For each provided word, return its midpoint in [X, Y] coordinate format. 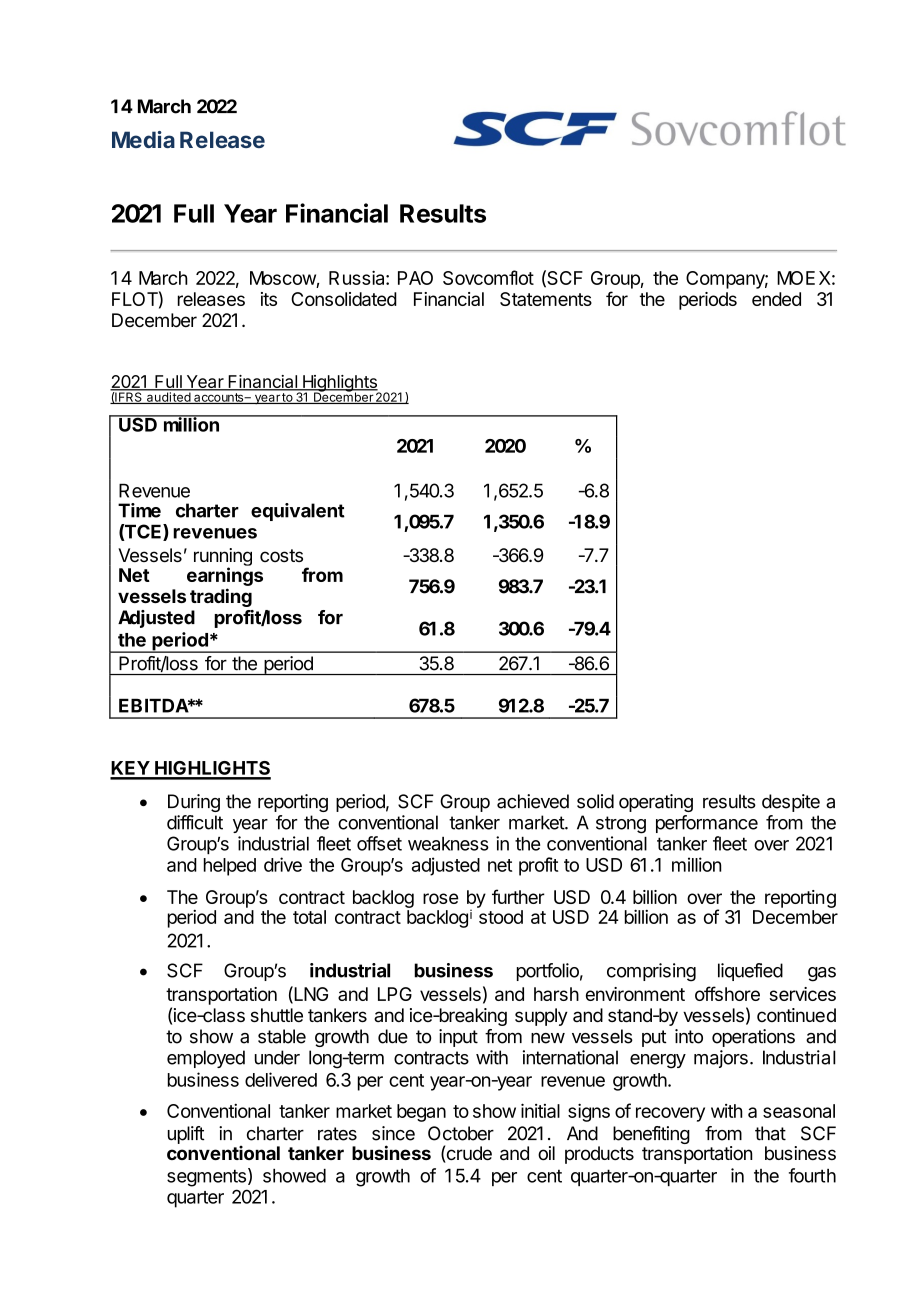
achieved [533, 801]
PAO [415, 278]
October [461, 1133]
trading [221, 597]
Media [143, 139]
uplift [186, 1135]
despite [791, 803]
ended [776, 299]
